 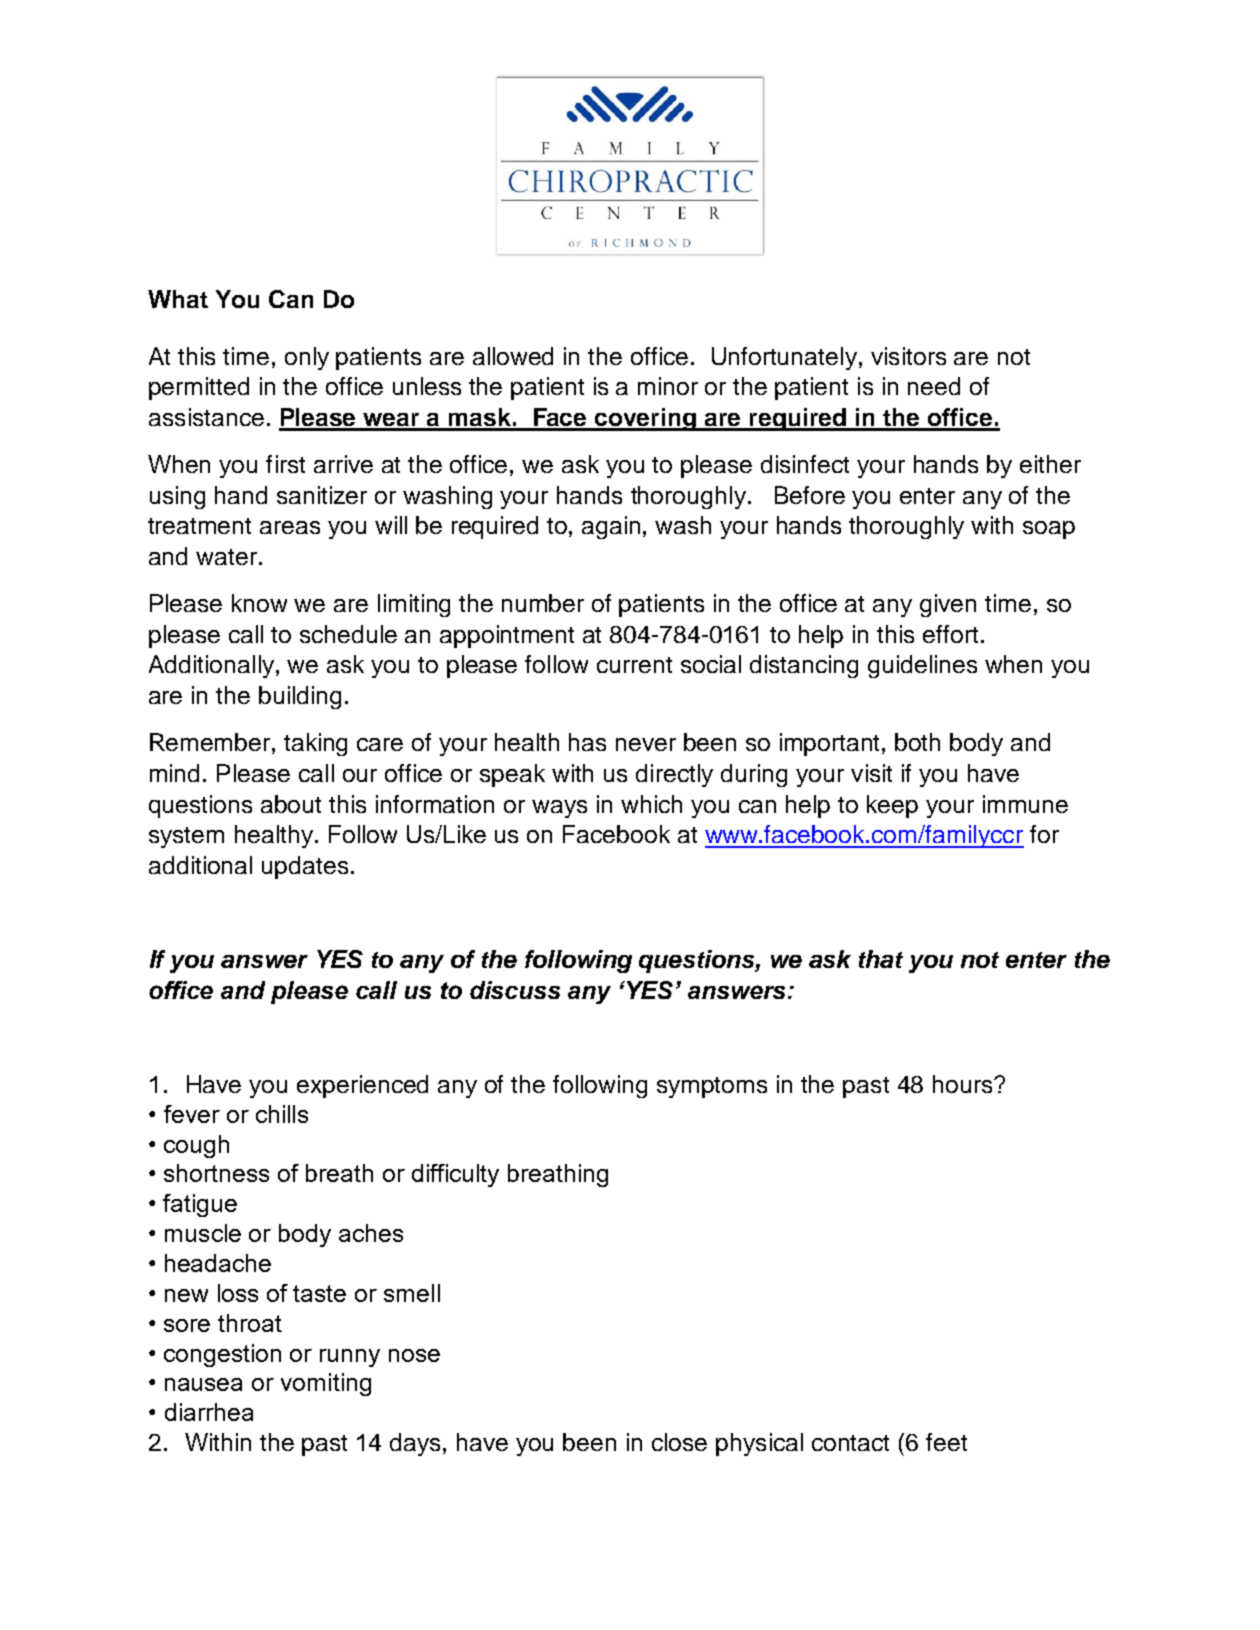 What do you see at coordinates (668, 386) in the screenshot?
I see `minor` at bounding box center [668, 386].
